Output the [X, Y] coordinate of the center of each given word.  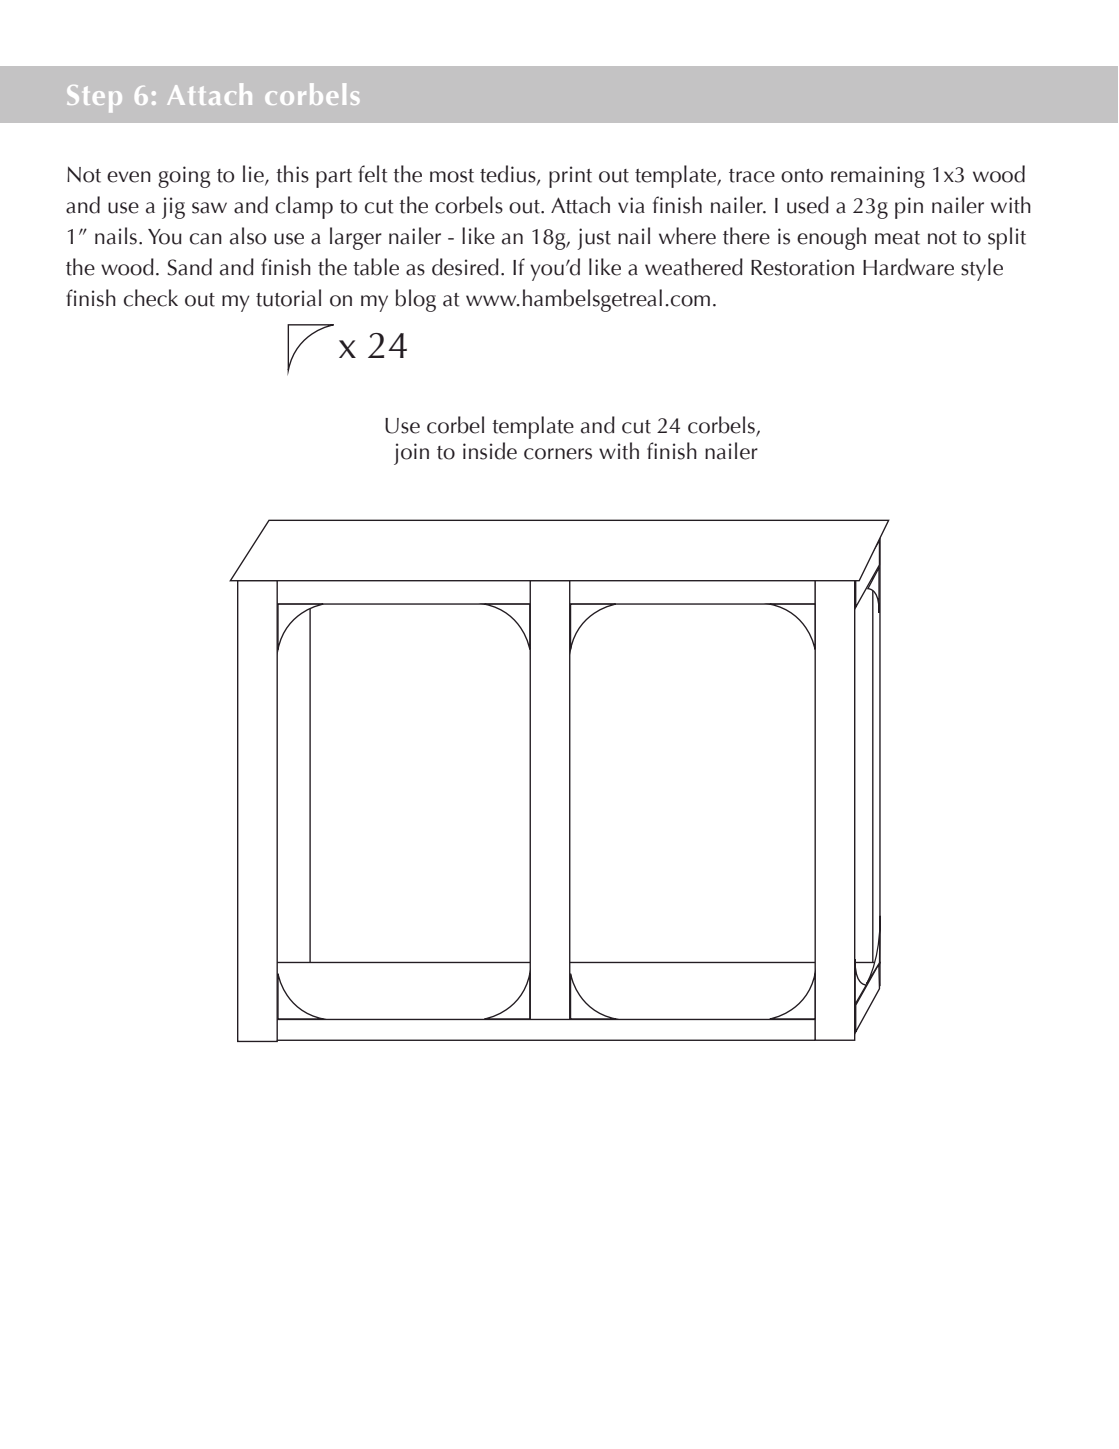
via [631, 205]
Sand [190, 267]
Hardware [908, 267]
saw [209, 208]
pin [909, 208]
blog [416, 300]
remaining [878, 177]
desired [465, 267]
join [411, 454]
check [151, 298]
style [982, 269]
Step [94, 98]
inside [490, 451]
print [570, 177]
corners [558, 454]
